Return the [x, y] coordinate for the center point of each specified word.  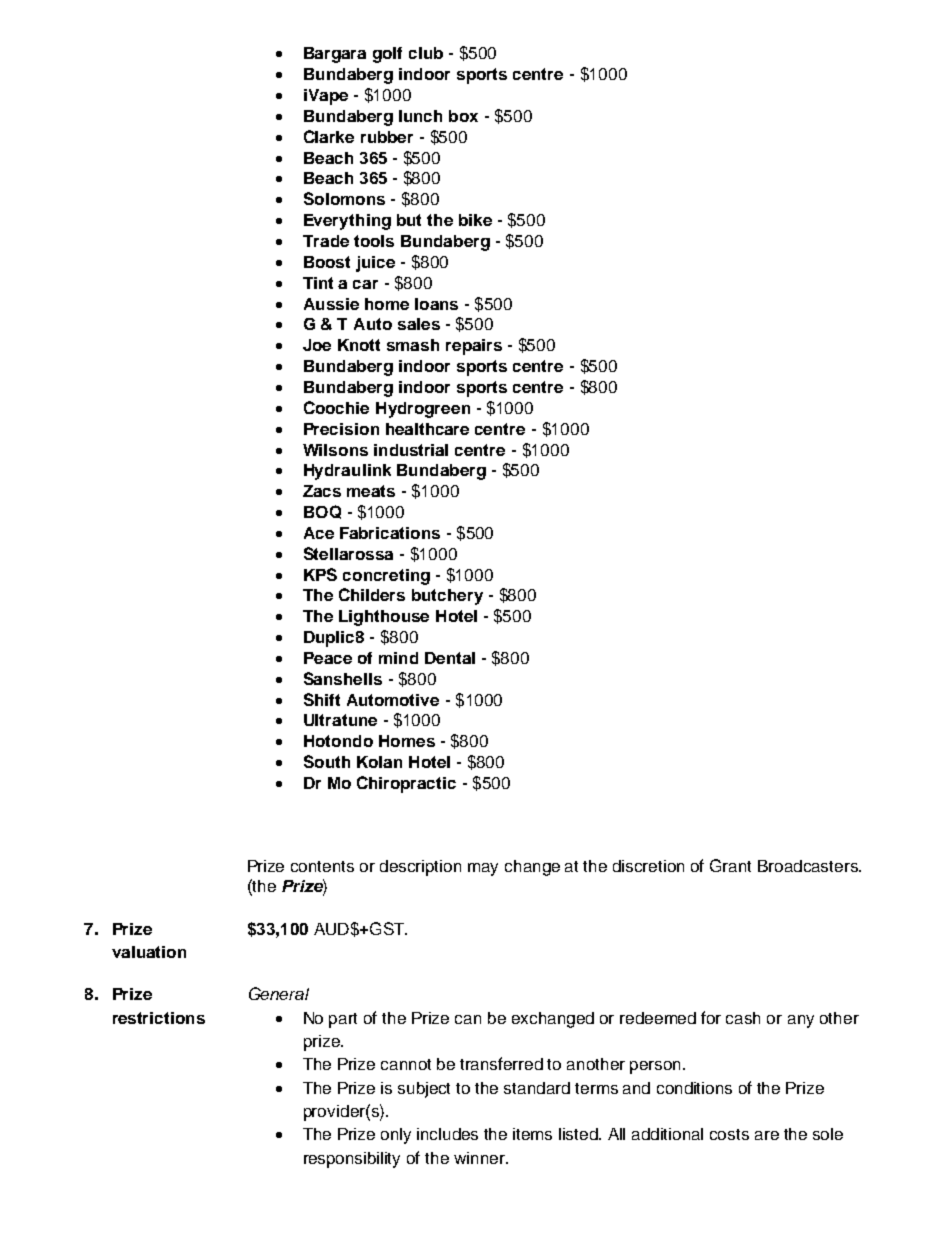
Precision [341, 429]
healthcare [427, 429]
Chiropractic [406, 784]
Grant [730, 865]
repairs [474, 347]
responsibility [352, 1160]
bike [475, 220]
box [463, 116]
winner [480, 1158]
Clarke [329, 136]
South [327, 761]
